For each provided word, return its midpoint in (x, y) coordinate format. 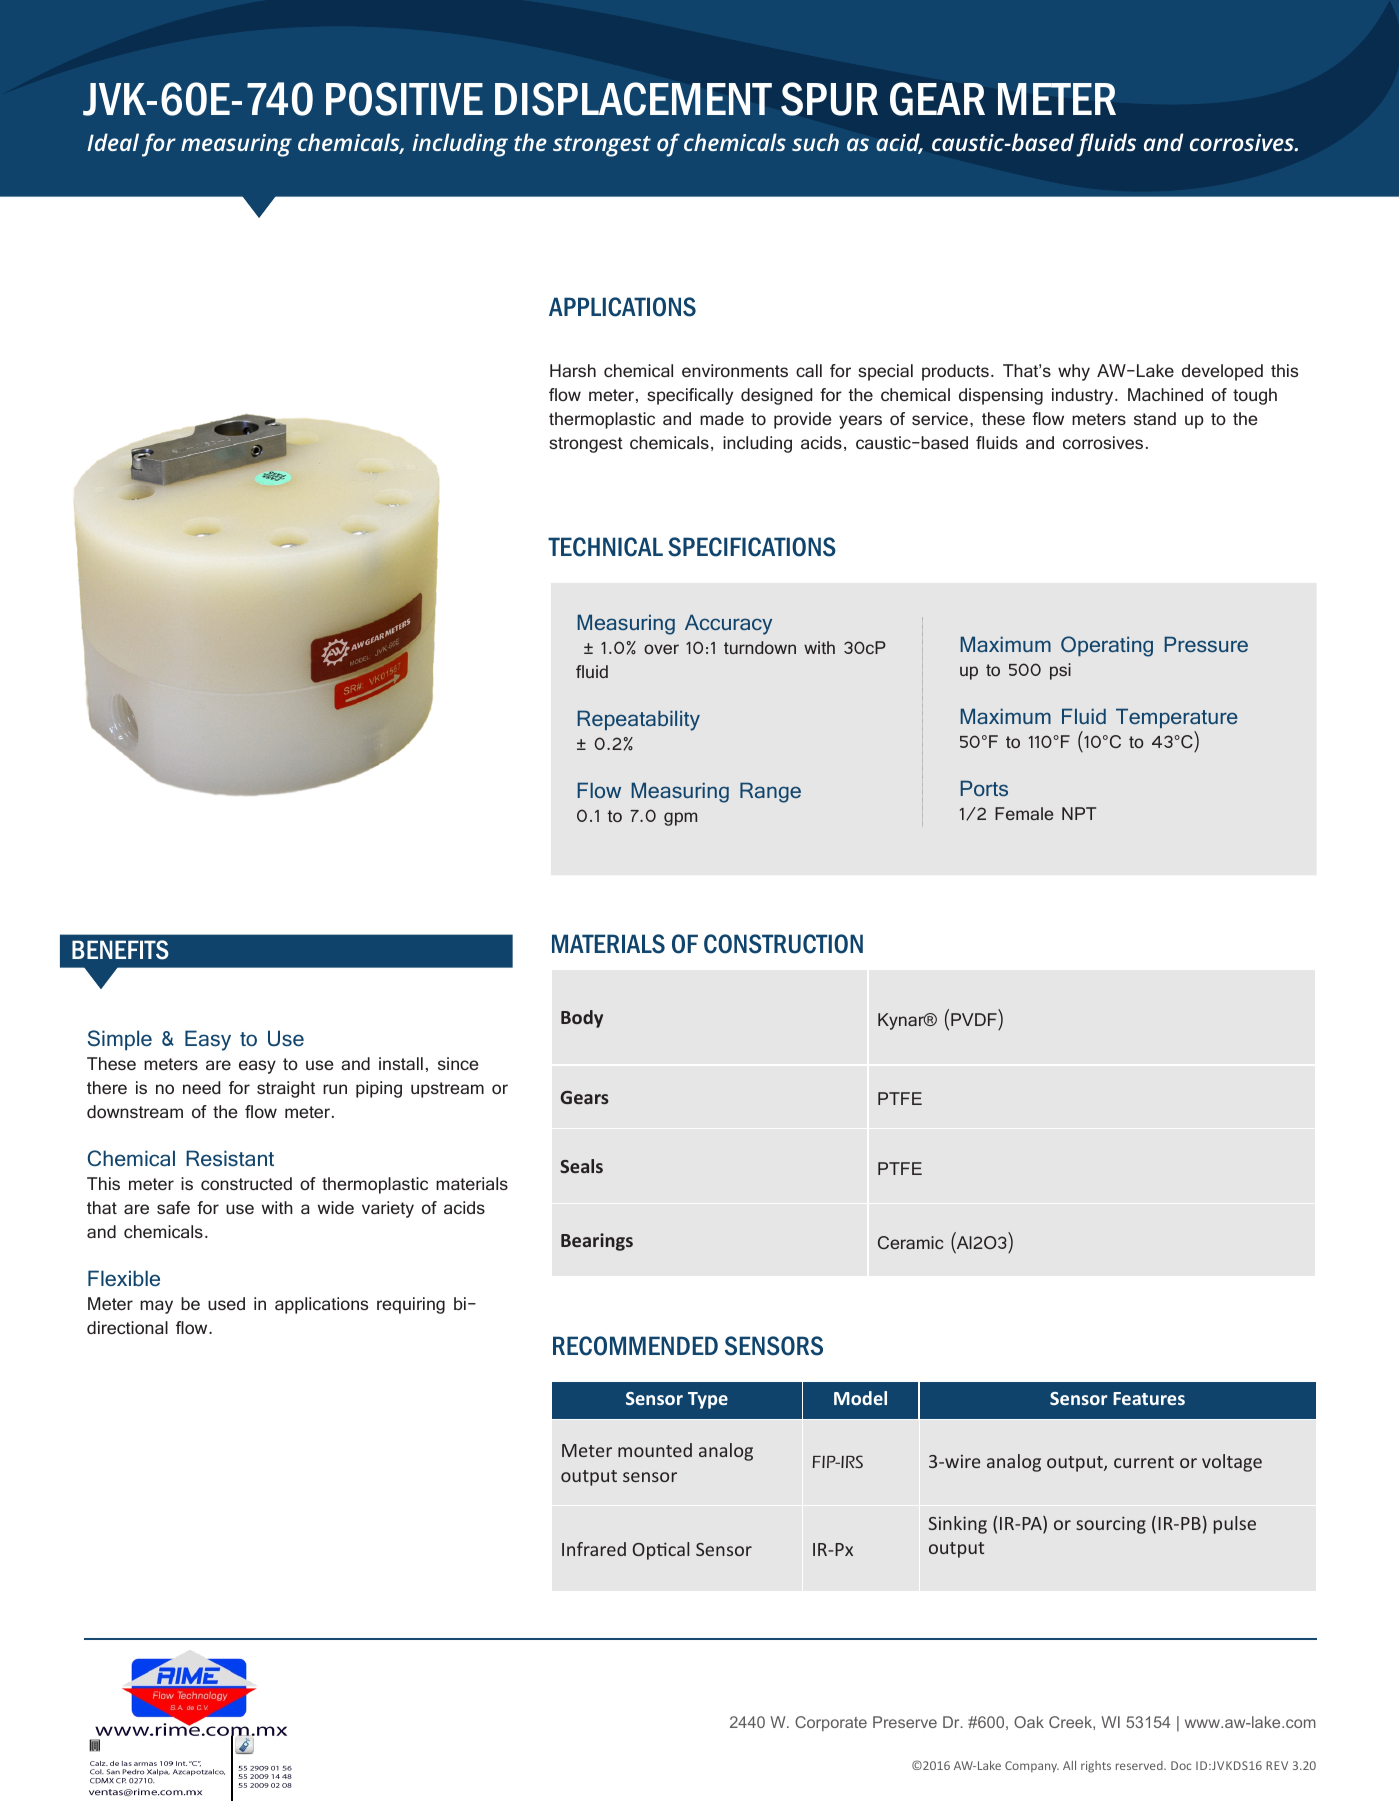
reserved (1140, 1765)
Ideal (113, 142)
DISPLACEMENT (633, 99)
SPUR (829, 99)
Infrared (594, 1549)
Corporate (831, 1723)
